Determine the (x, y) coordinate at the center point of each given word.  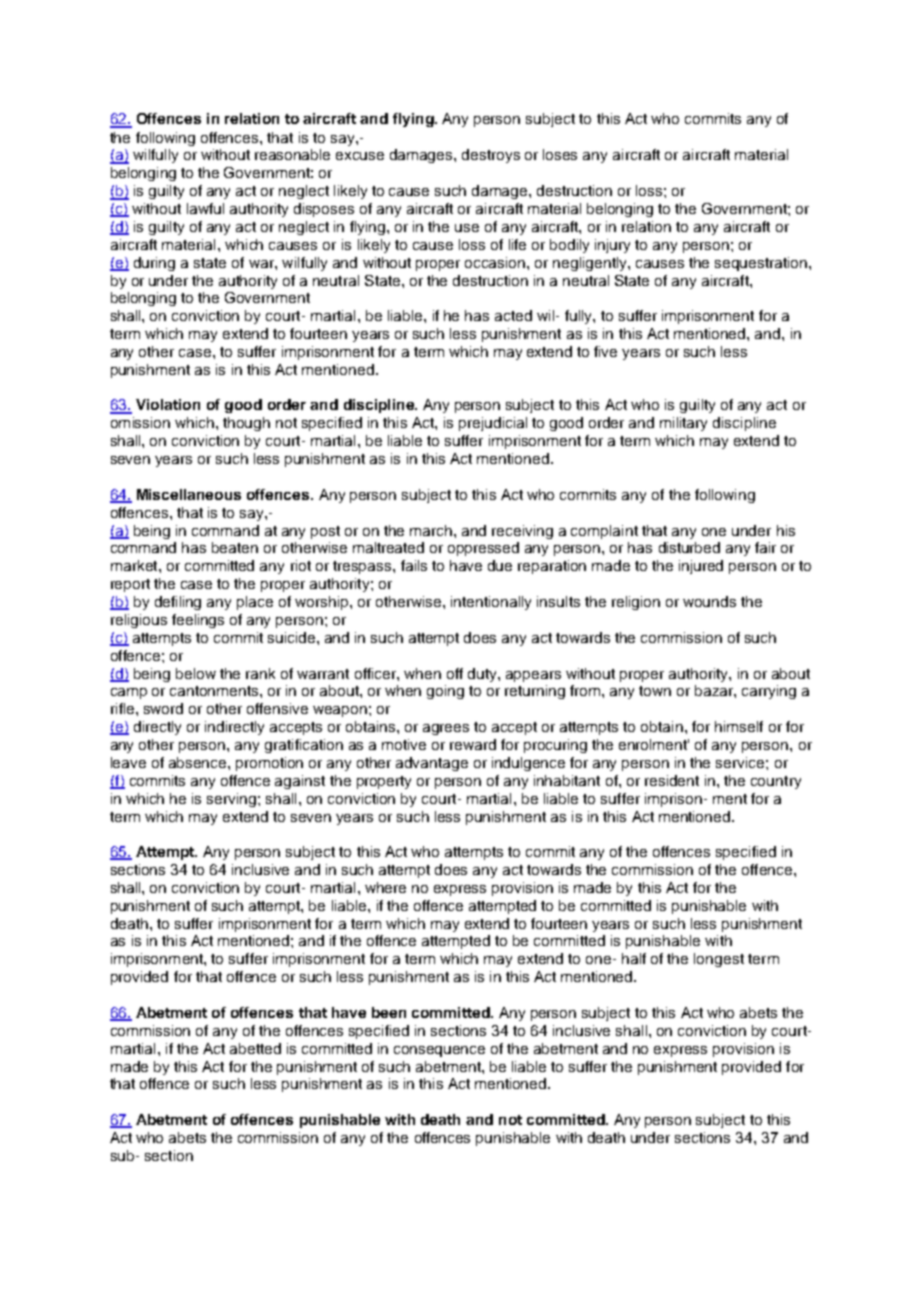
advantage (432, 764)
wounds (709, 601)
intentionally (491, 603)
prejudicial (493, 424)
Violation (168, 404)
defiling (178, 603)
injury (612, 246)
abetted (255, 1048)
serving (233, 800)
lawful (205, 208)
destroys (491, 156)
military (683, 424)
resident (672, 780)
